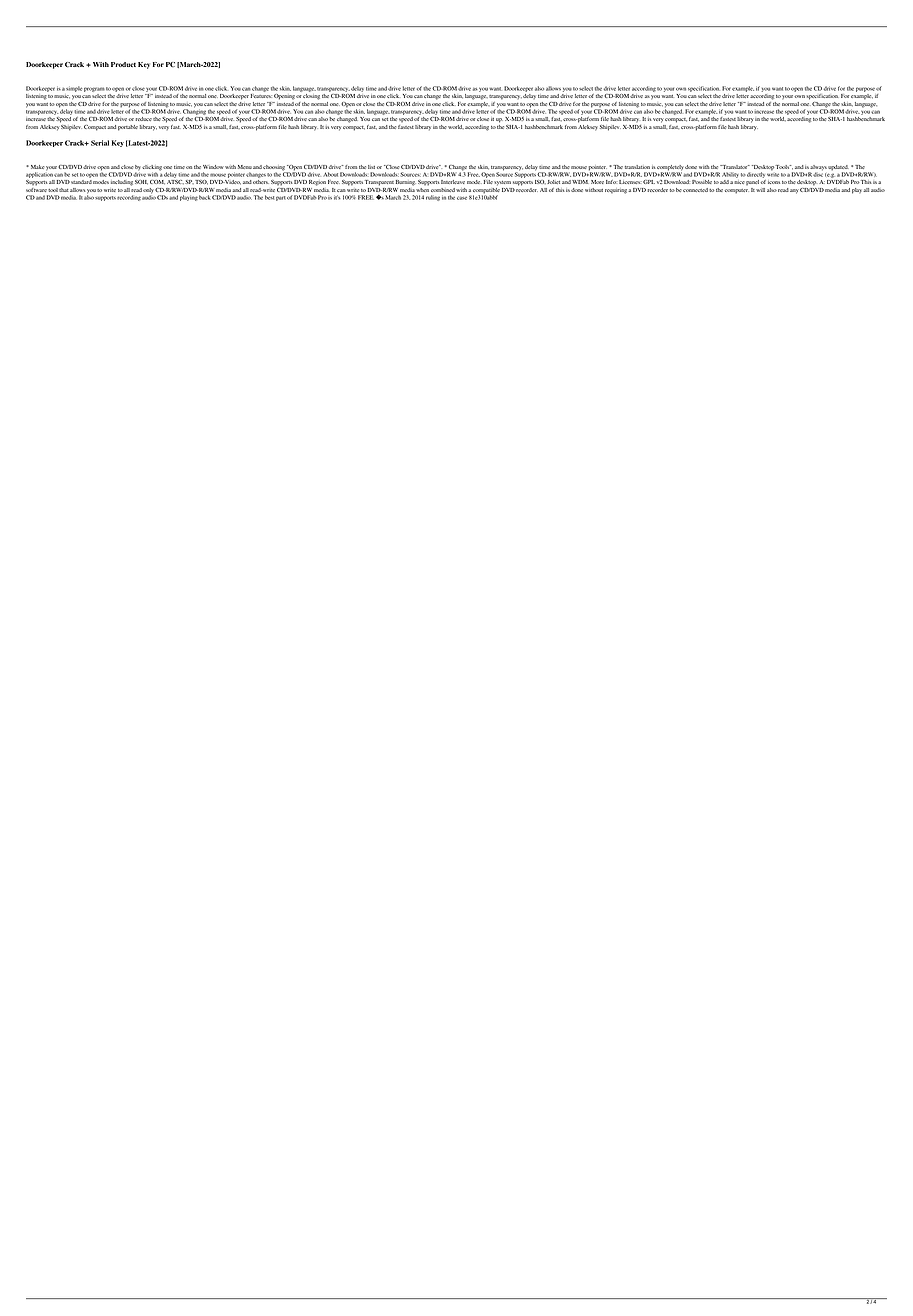  What do you see at coordinates (123, 64) in the screenshot?
I see `Product` at bounding box center [123, 64].
